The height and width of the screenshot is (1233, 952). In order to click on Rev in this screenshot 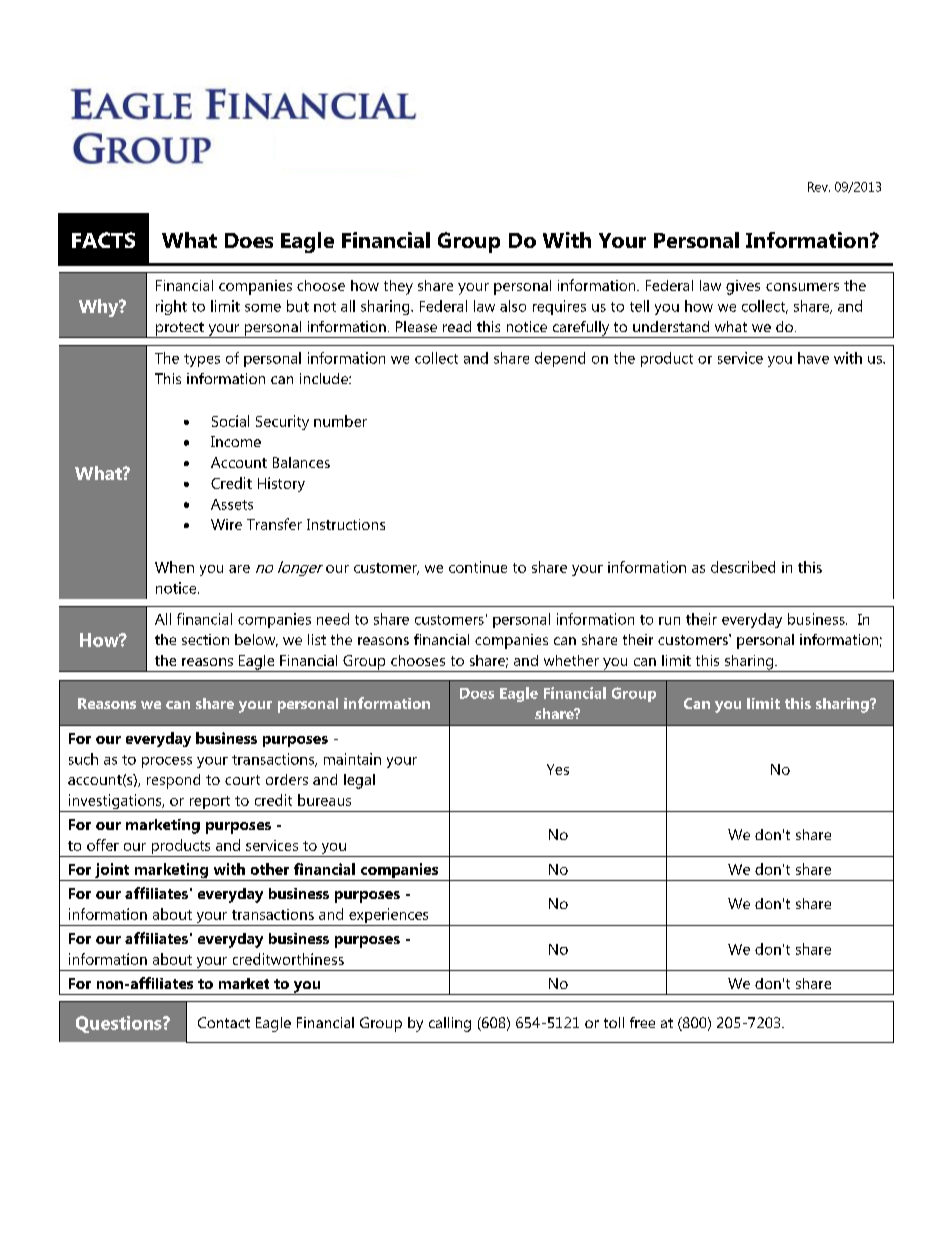, I will do `click(819, 187)`.
